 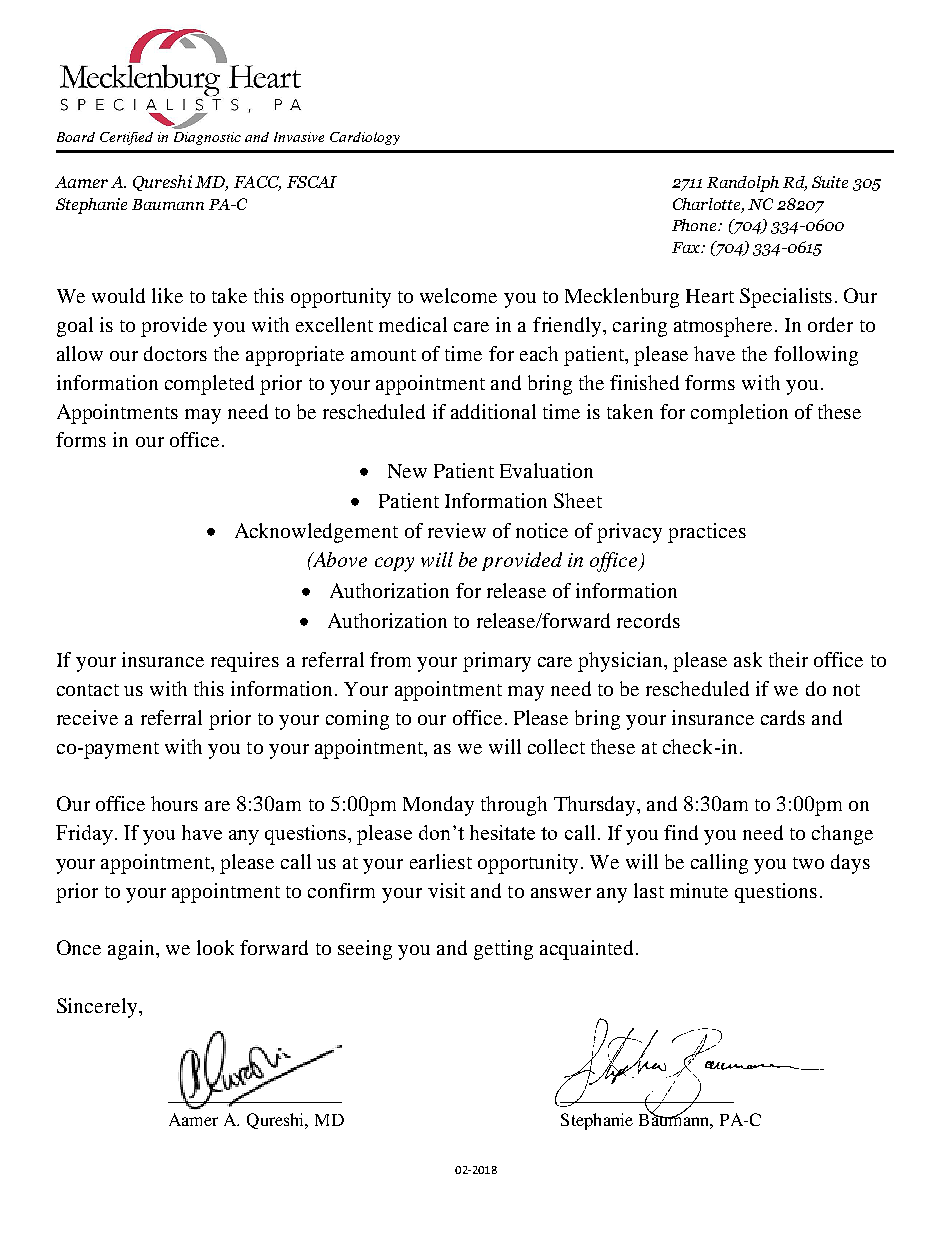 What do you see at coordinates (207, 138) in the image?
I see `Diagnostic` at bounding box center [207, 138].
